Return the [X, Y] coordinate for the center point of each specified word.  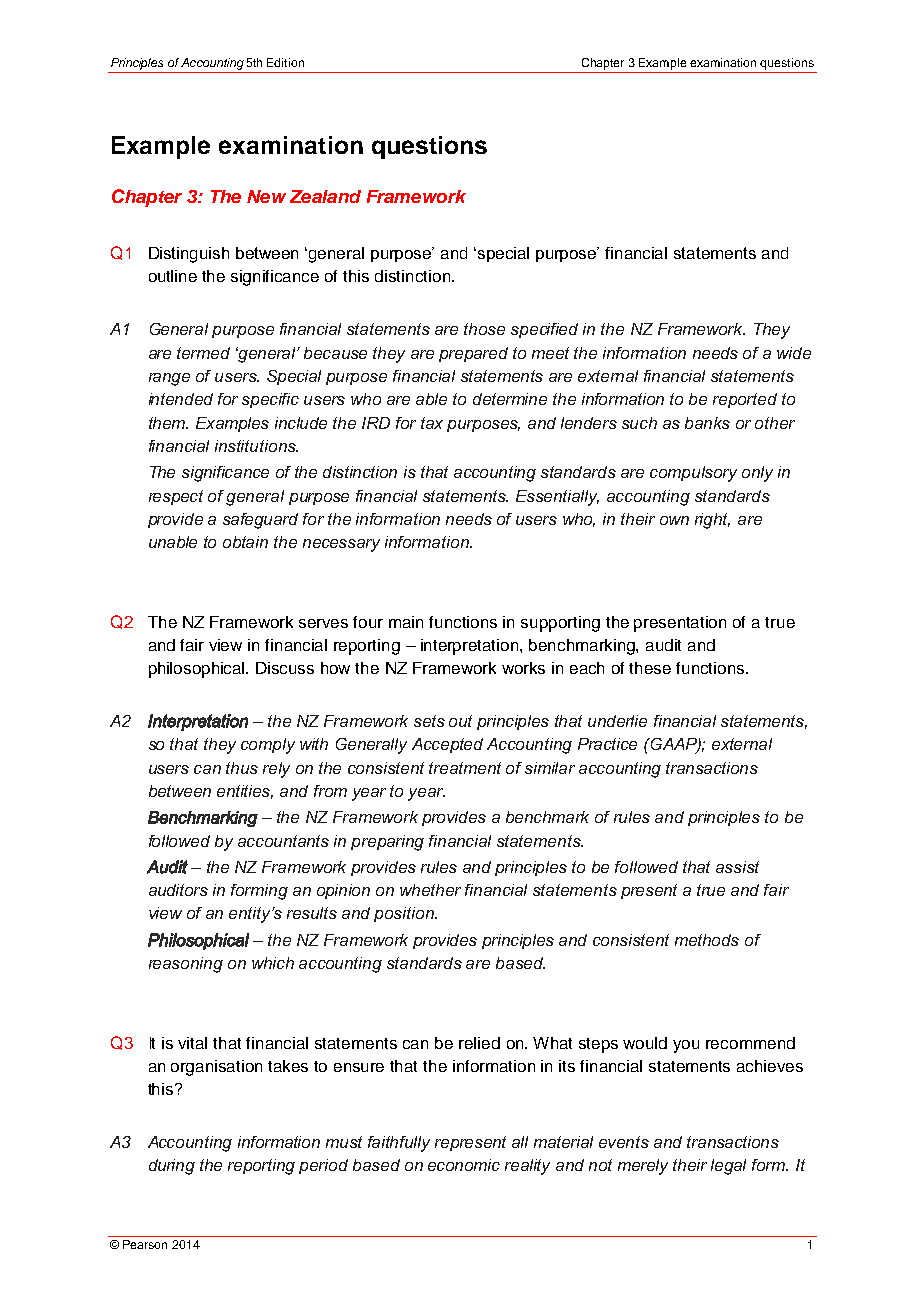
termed [203, 353]
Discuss [285, 668]
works [523, 668]
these [650, 668]
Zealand [325, 196]
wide [794, 353]
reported [745, 400]
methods [707, 940]
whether [430, 890]
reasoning [186, 965]
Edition [285, 62]
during [172, 1167]
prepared [473, 354]
